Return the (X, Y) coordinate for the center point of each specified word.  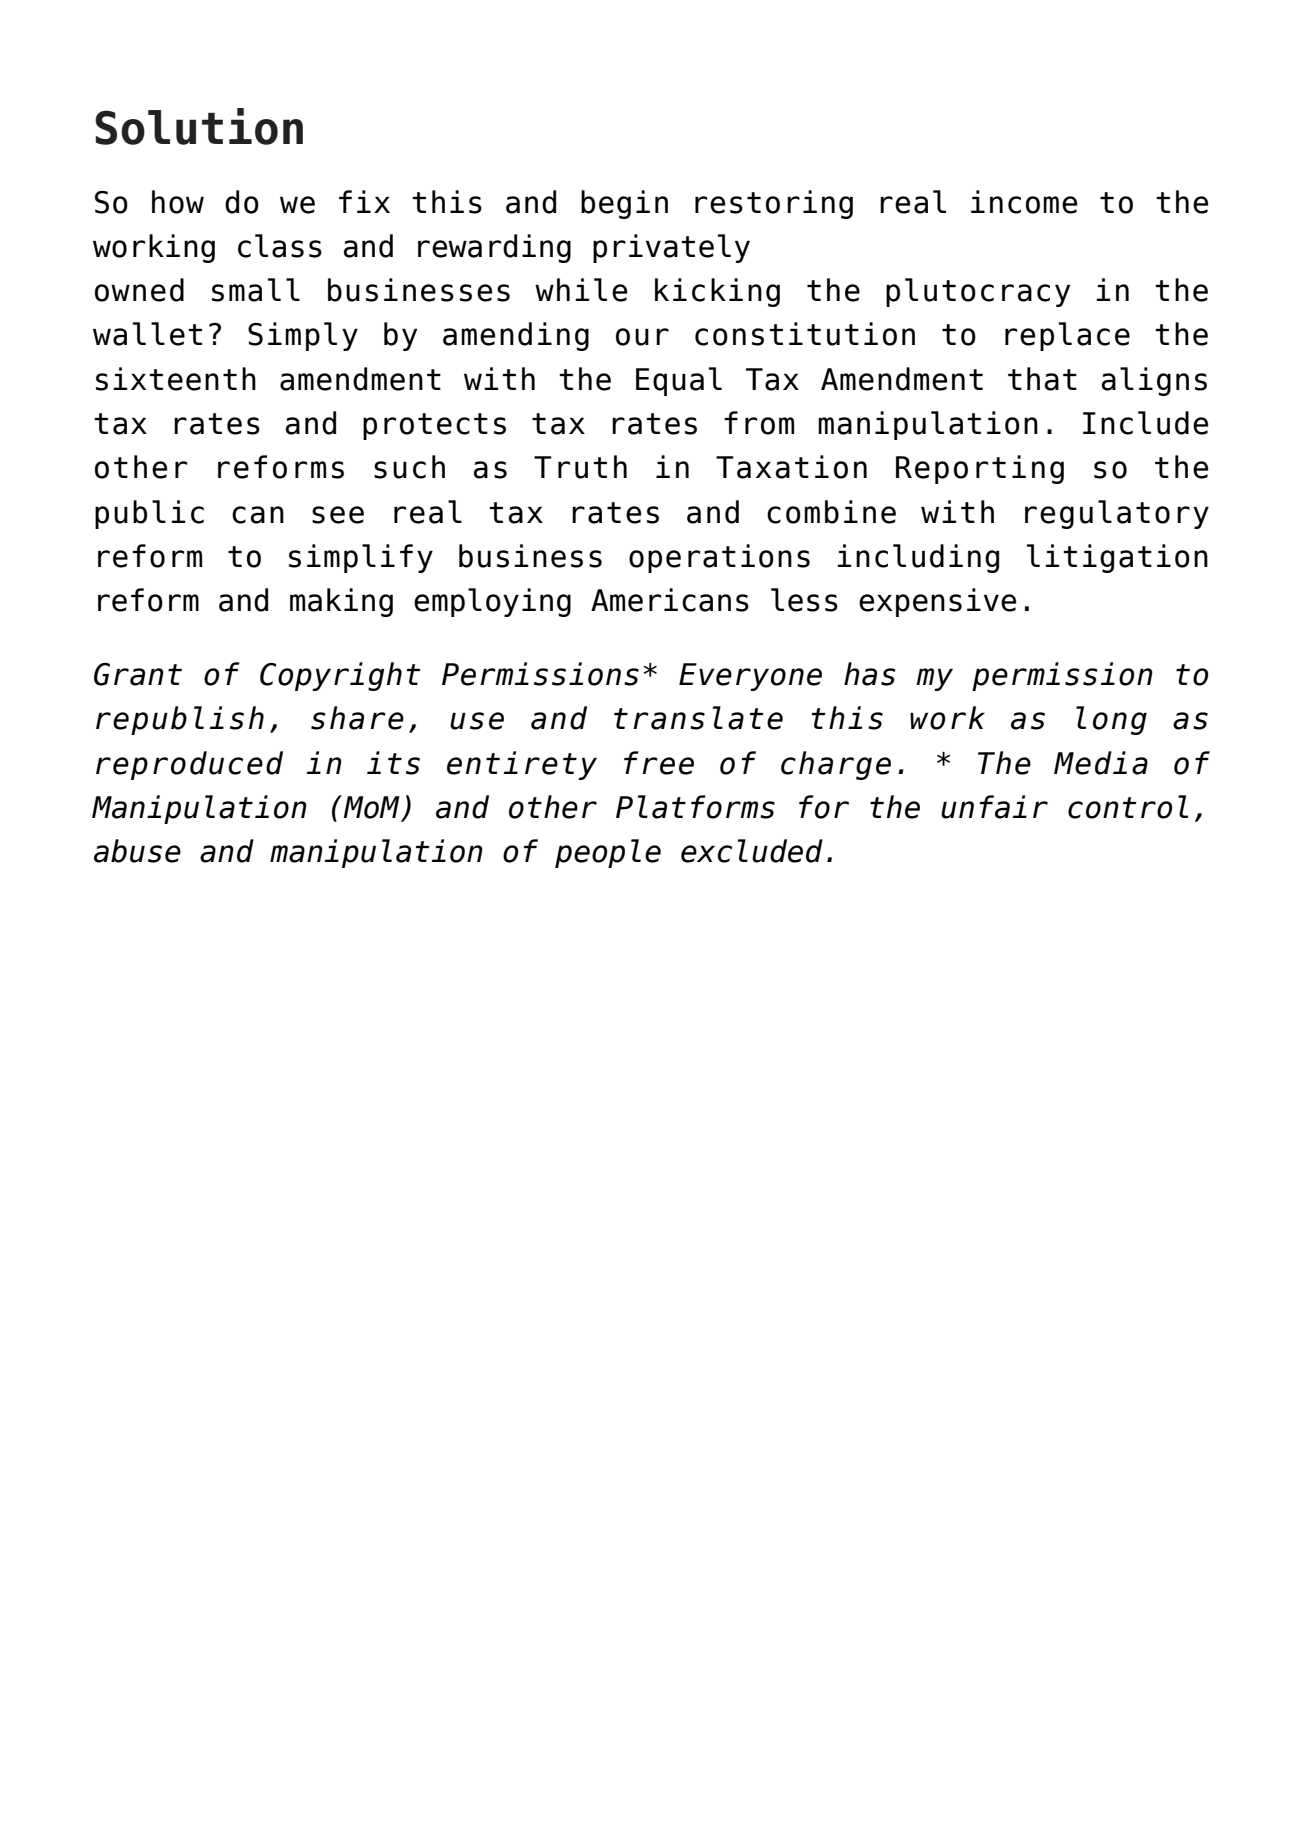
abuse (137, 851)
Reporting (980, 469)
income (1024, 202)
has (870, 674)
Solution (199, 126)
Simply (303, 336)
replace (1067, 336)
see (338, 515)
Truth (580, 467)
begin (624, 204)
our (642, 337)
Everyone (750, 677)
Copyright (340, 676)
